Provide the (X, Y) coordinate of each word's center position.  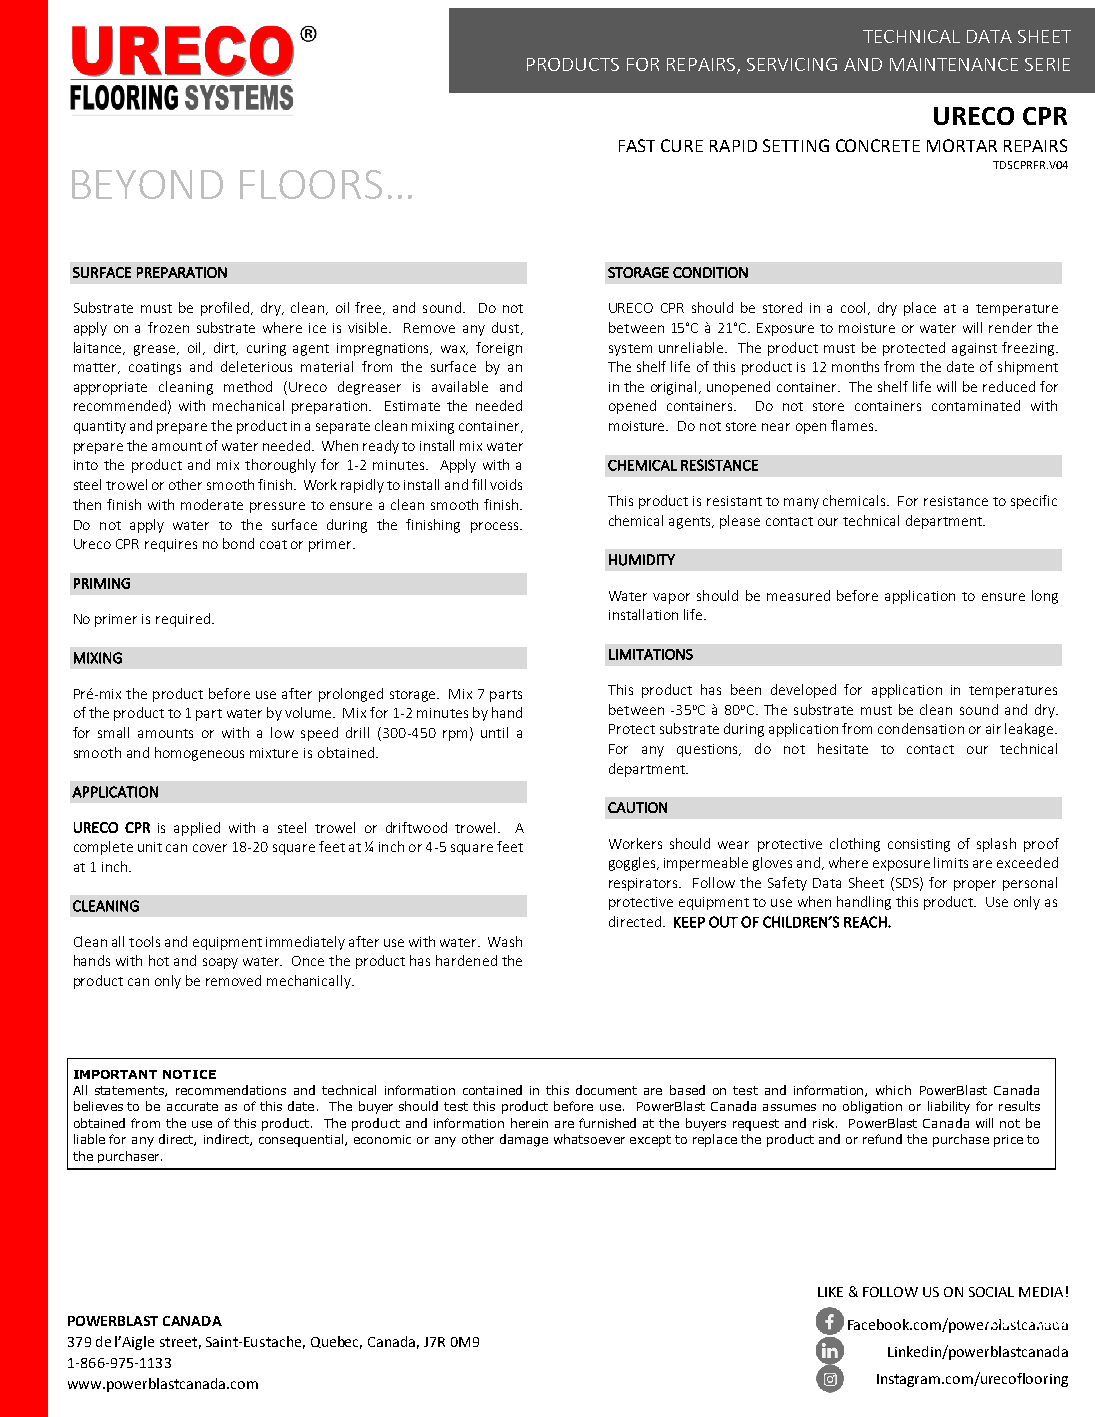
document (606, 1090)
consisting (919, 845)
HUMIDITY (642, 560)
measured (798, 595)
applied (197, 829)
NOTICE (189, 1074)
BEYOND (147, 184)
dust (507, 328)
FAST (637, 145)
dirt (226, 348)
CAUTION (637, 807)
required (184, 620)
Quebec (336, 1342)
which (893, 1090)
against (974, 349)
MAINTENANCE (954, 64)
